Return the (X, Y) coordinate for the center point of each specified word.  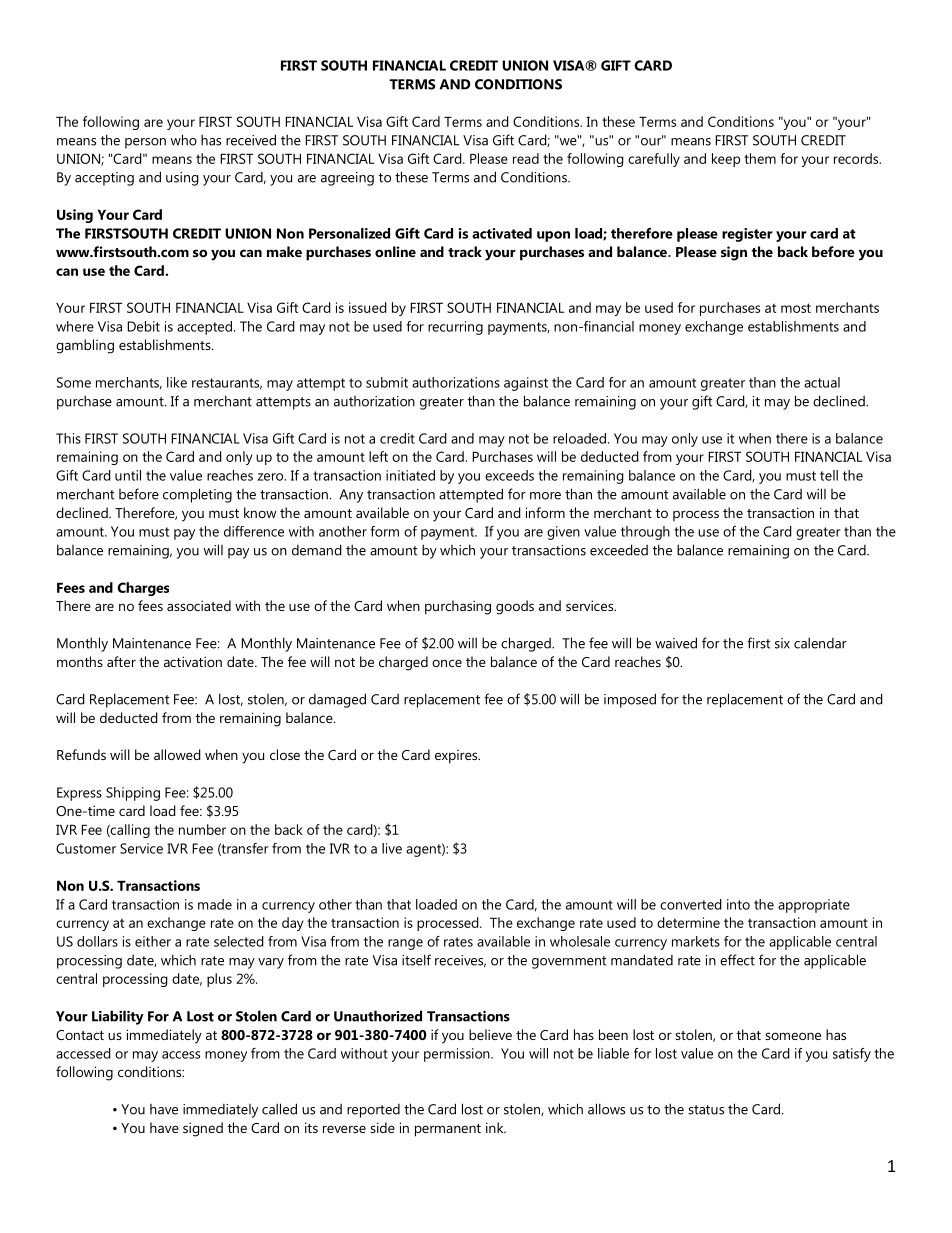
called (279, 1109)
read (526, 158)
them (760, 158)
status (706, 1110)
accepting (104, 179)
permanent (448, 1130)
